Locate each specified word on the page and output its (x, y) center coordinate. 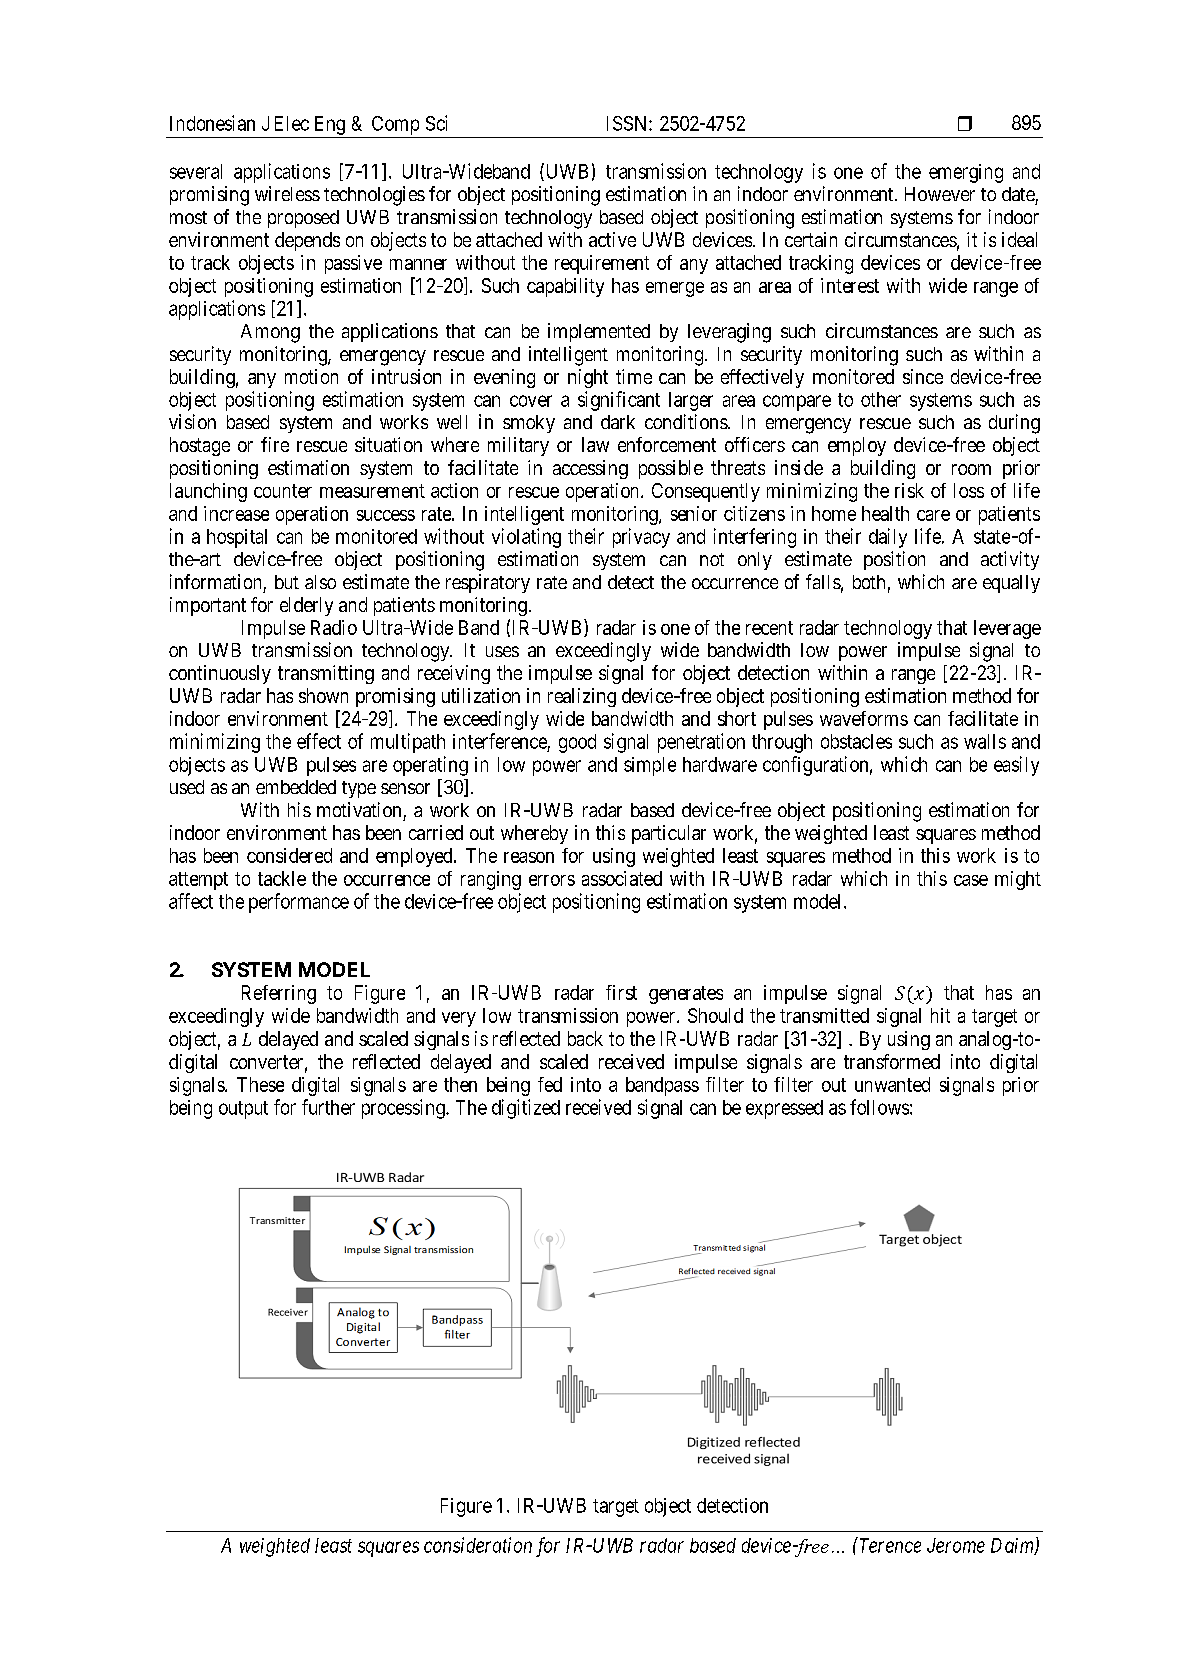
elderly (306, 606)
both (869, 582)
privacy (641, 538)
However (940, 194)
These (260, 1084)
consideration (478, 1545)
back (585, 1038)
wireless (287, 193)
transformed (892, 1061)
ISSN (628, 123)
